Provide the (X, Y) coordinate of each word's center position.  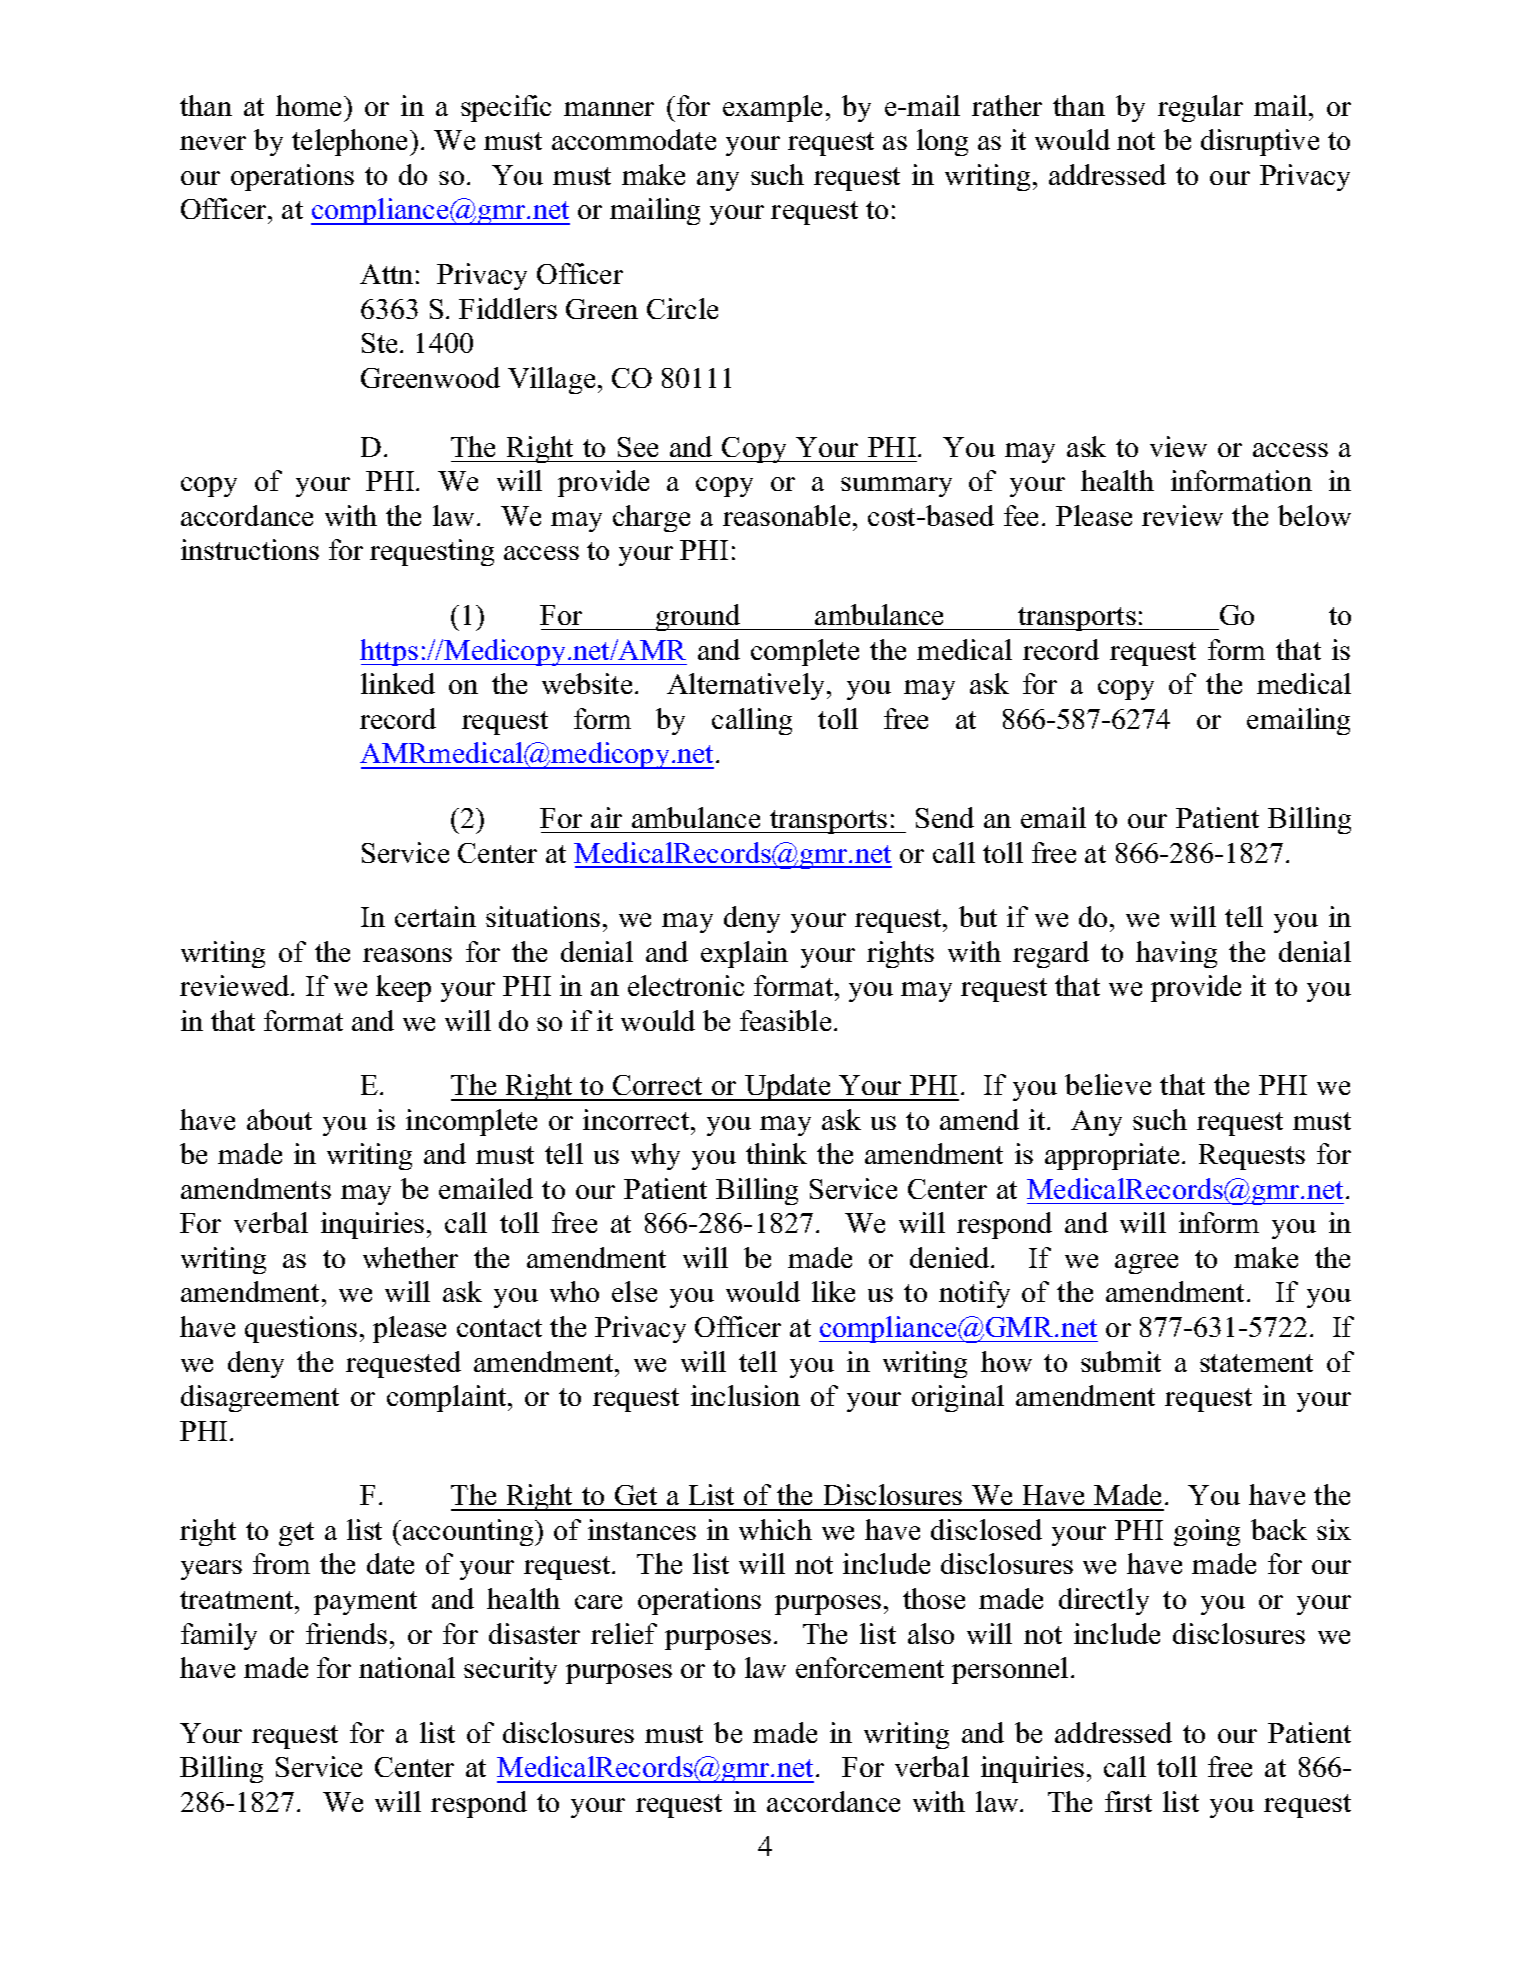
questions (301, 1329)
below (1314, 515)
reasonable (786, 515)
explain (744, 954)
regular (1200, 108)
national (407, 1667)
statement (1256, 1363)
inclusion (745, 1395)
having (1176, 954)
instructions (250, 549)
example (772, 108)
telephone (351, 142)
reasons (407, 955)
